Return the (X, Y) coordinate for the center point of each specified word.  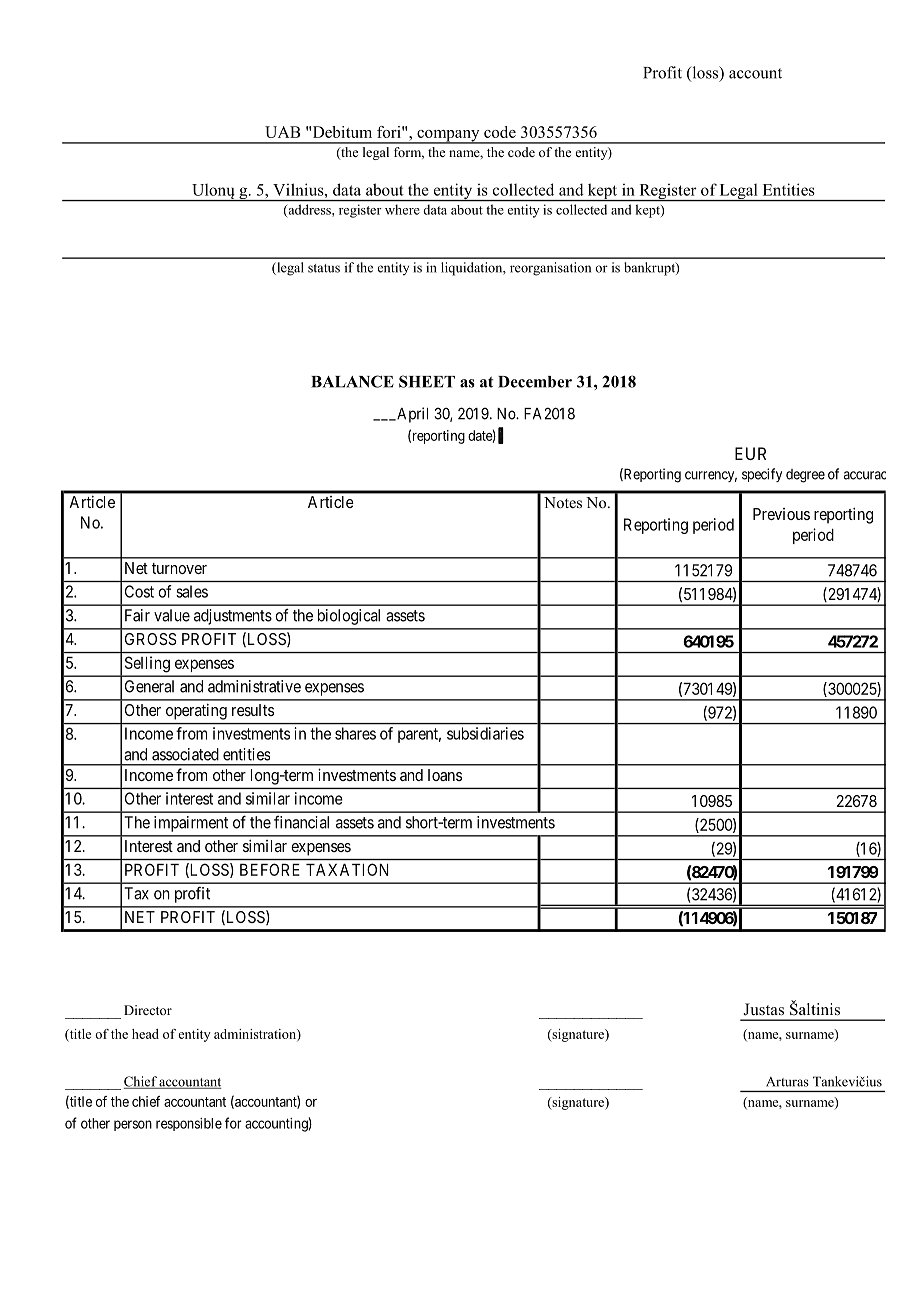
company (448, 137)
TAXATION (347, 869)
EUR (750, 453)
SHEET (427, 381)
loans (445, 775)
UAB (283, 132)
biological (349, 617)
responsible (189, 1124)
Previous (781, 514)
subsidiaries (485, 733)
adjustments (233, 617)
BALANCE (352, 381)
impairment (191, 824)
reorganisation (550, 269)
